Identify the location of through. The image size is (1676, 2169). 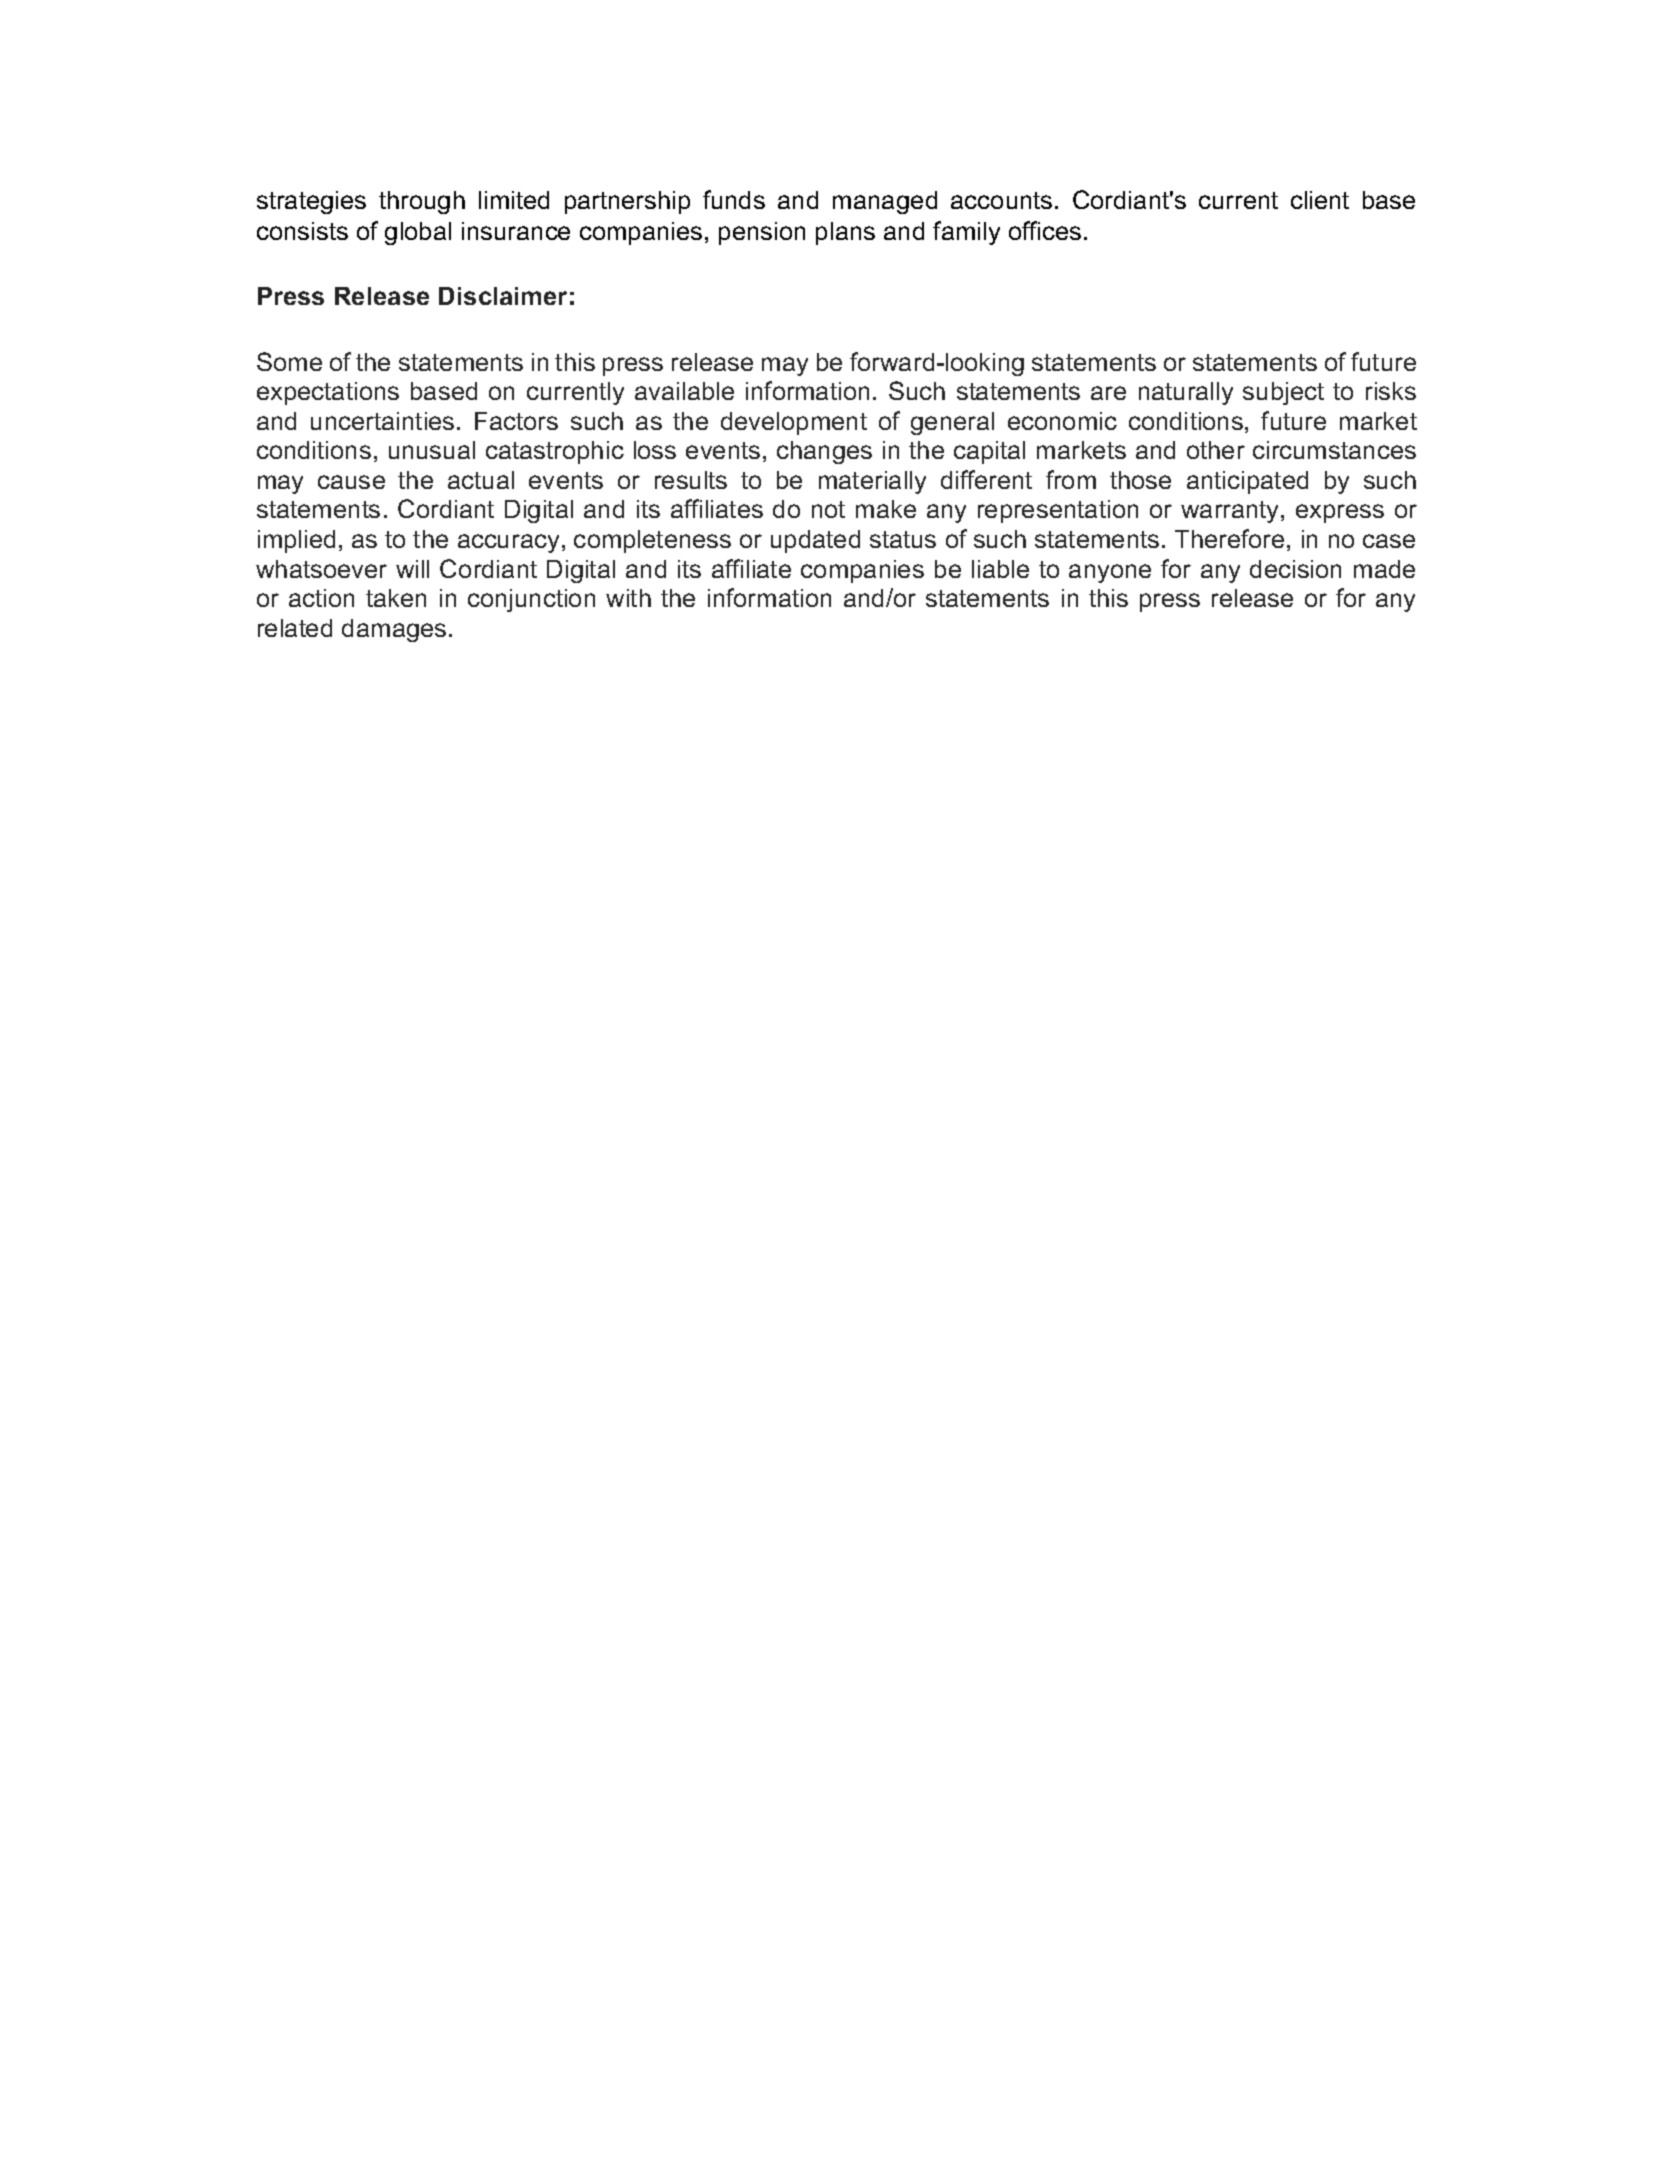
(422, 202).
